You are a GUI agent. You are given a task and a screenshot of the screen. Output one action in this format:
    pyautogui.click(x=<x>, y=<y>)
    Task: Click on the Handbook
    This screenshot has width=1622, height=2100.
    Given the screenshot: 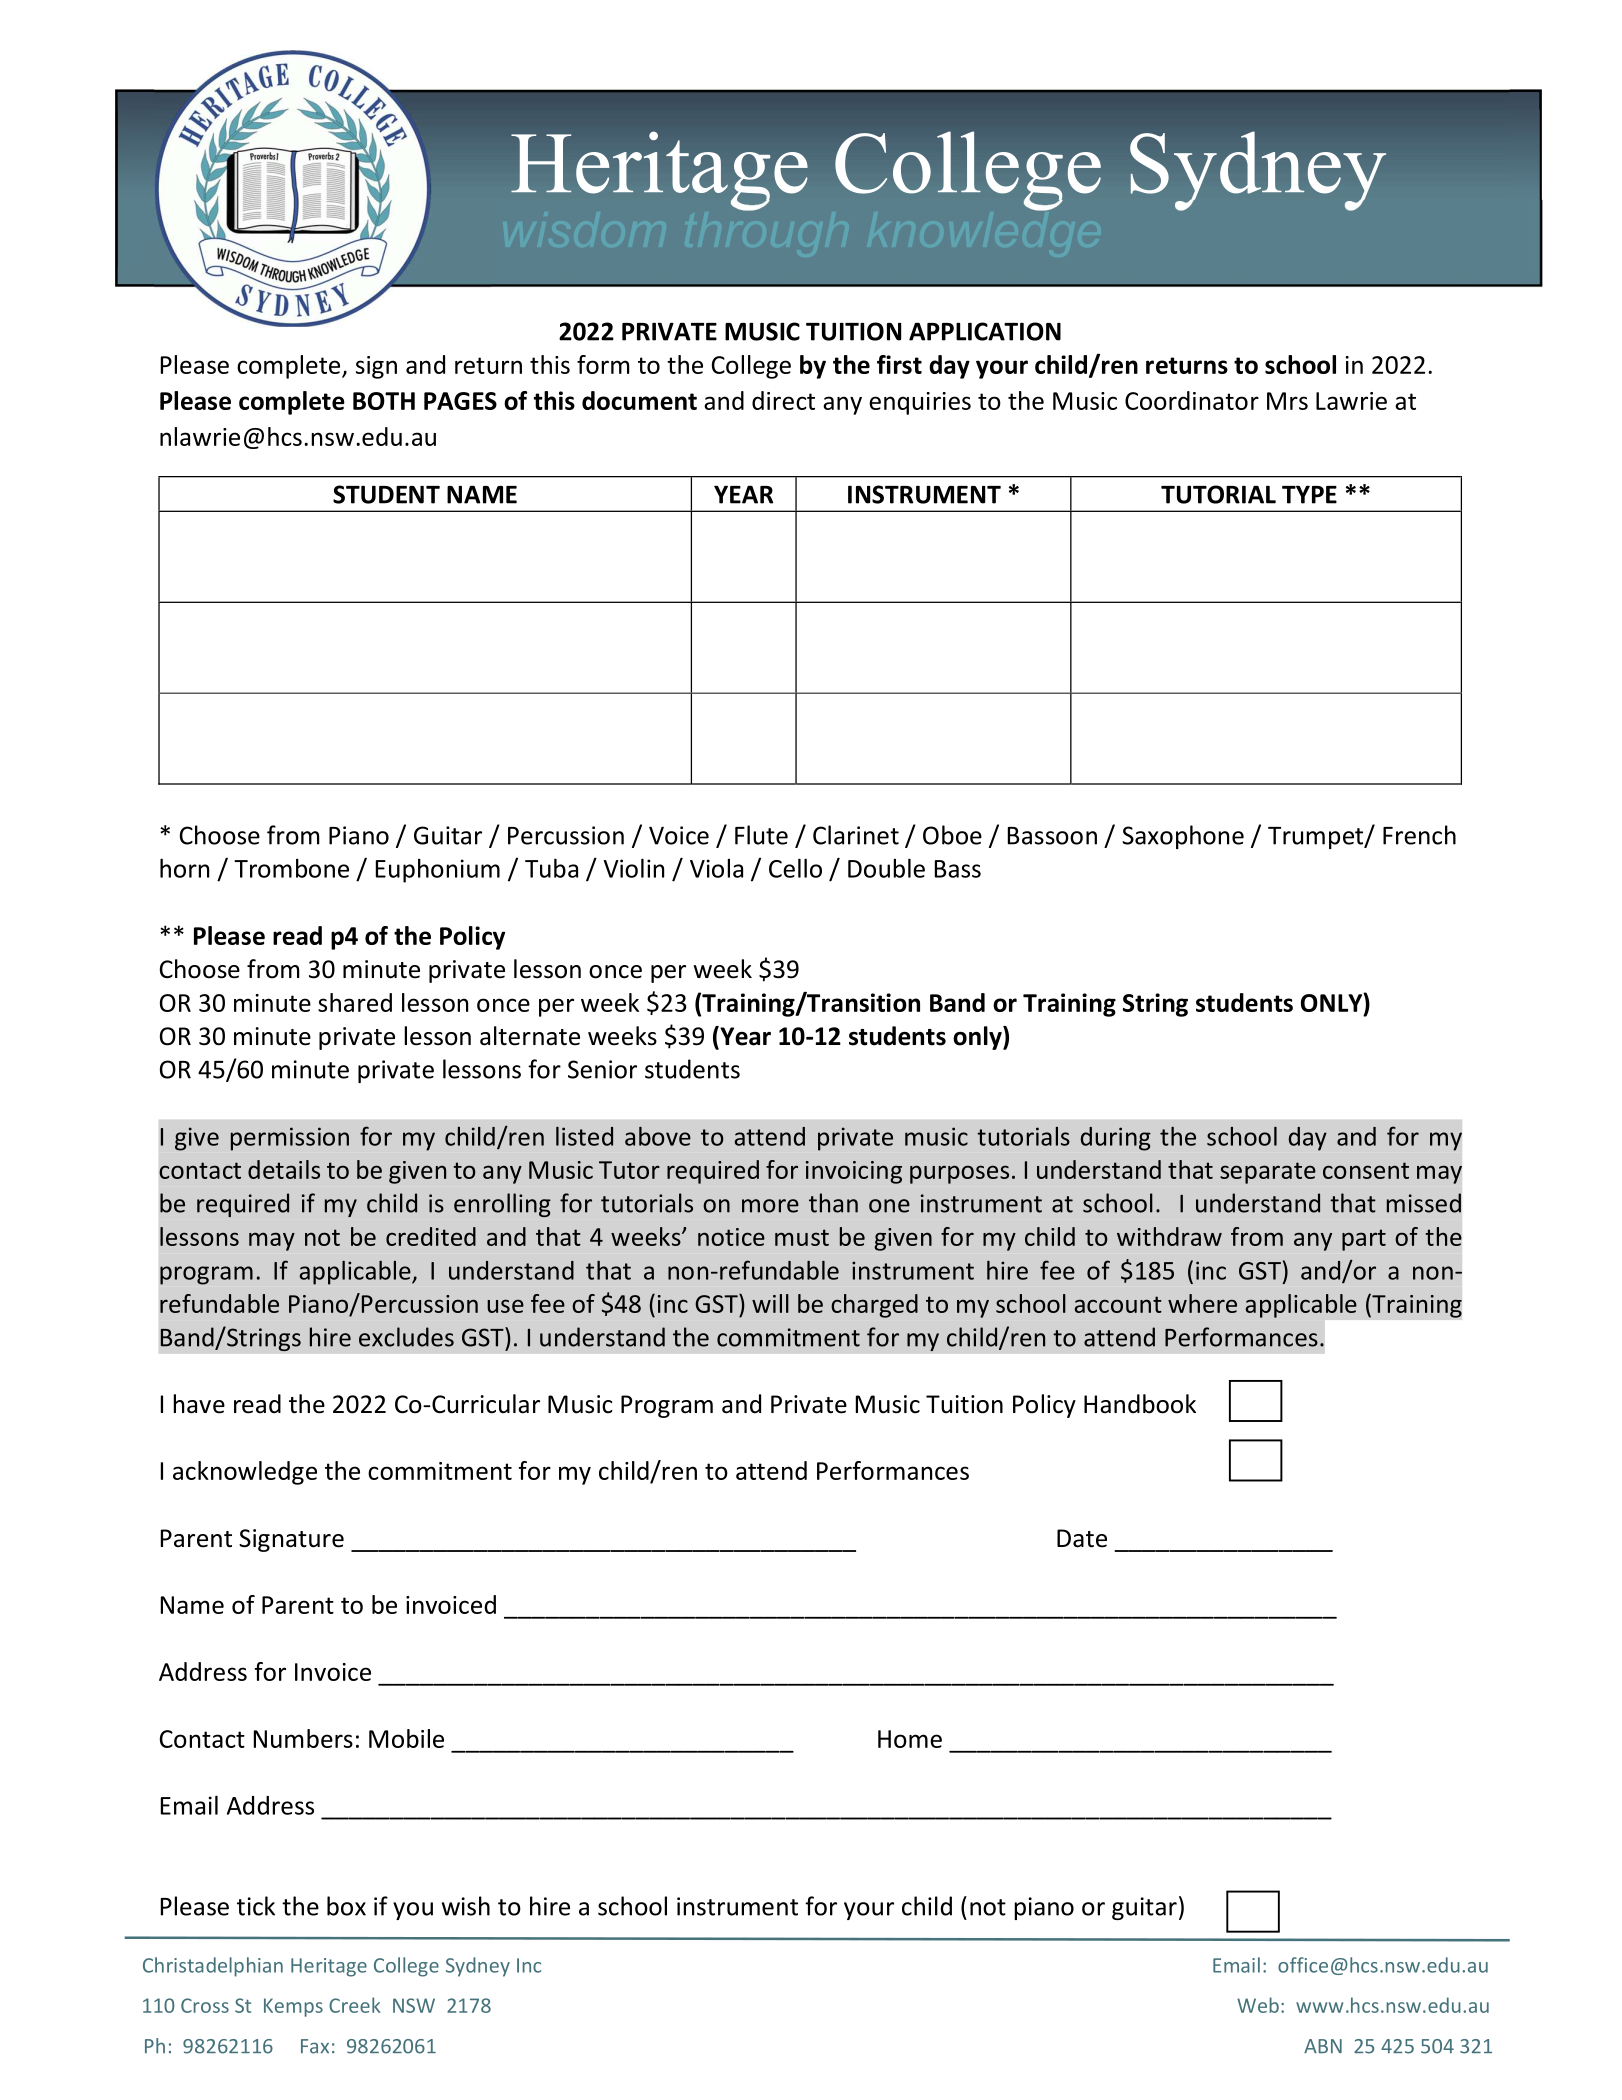 What is the action you would take?
    pyautogui.click(x=1140, y=1404)
